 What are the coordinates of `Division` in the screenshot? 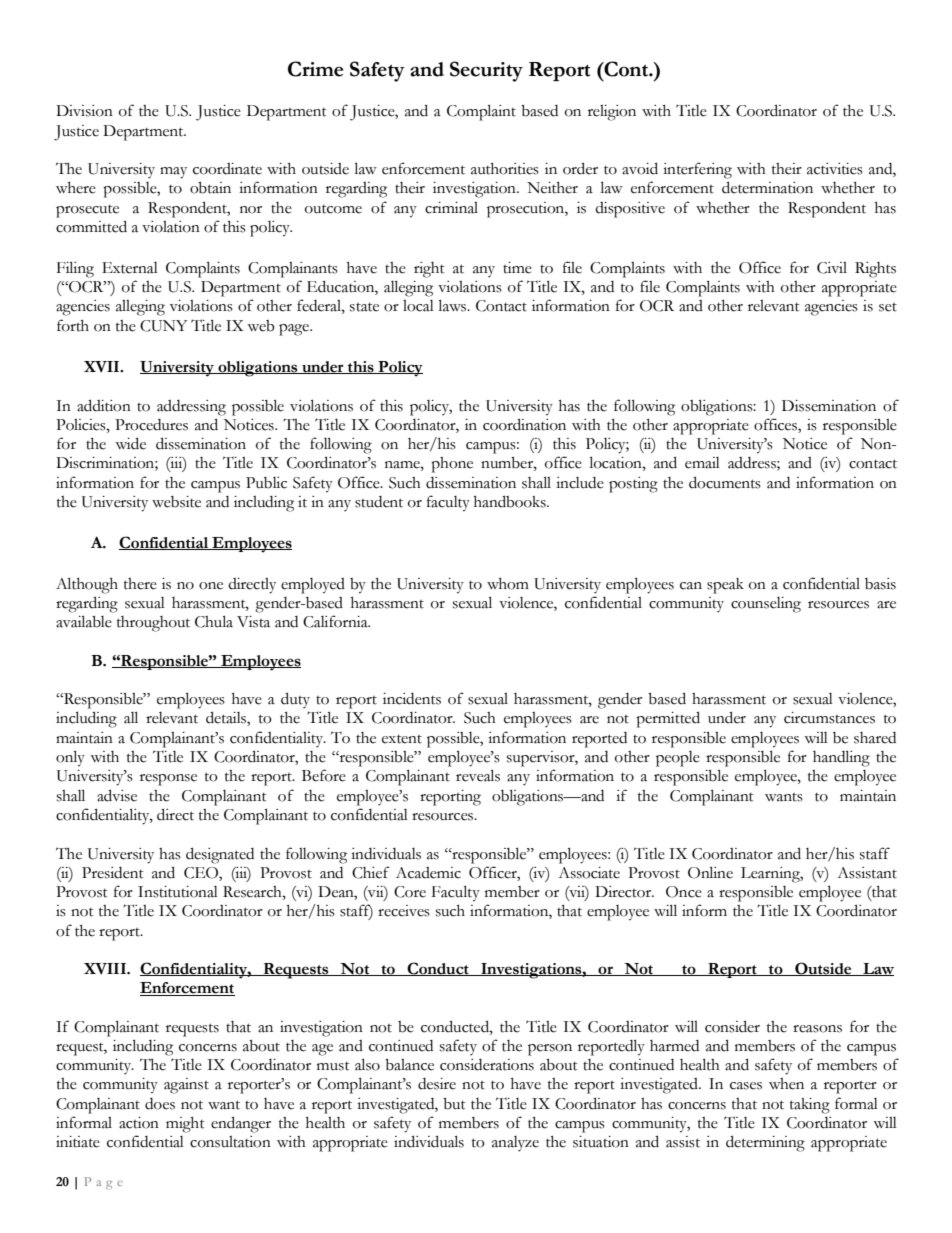 It's located at (84, 111).
